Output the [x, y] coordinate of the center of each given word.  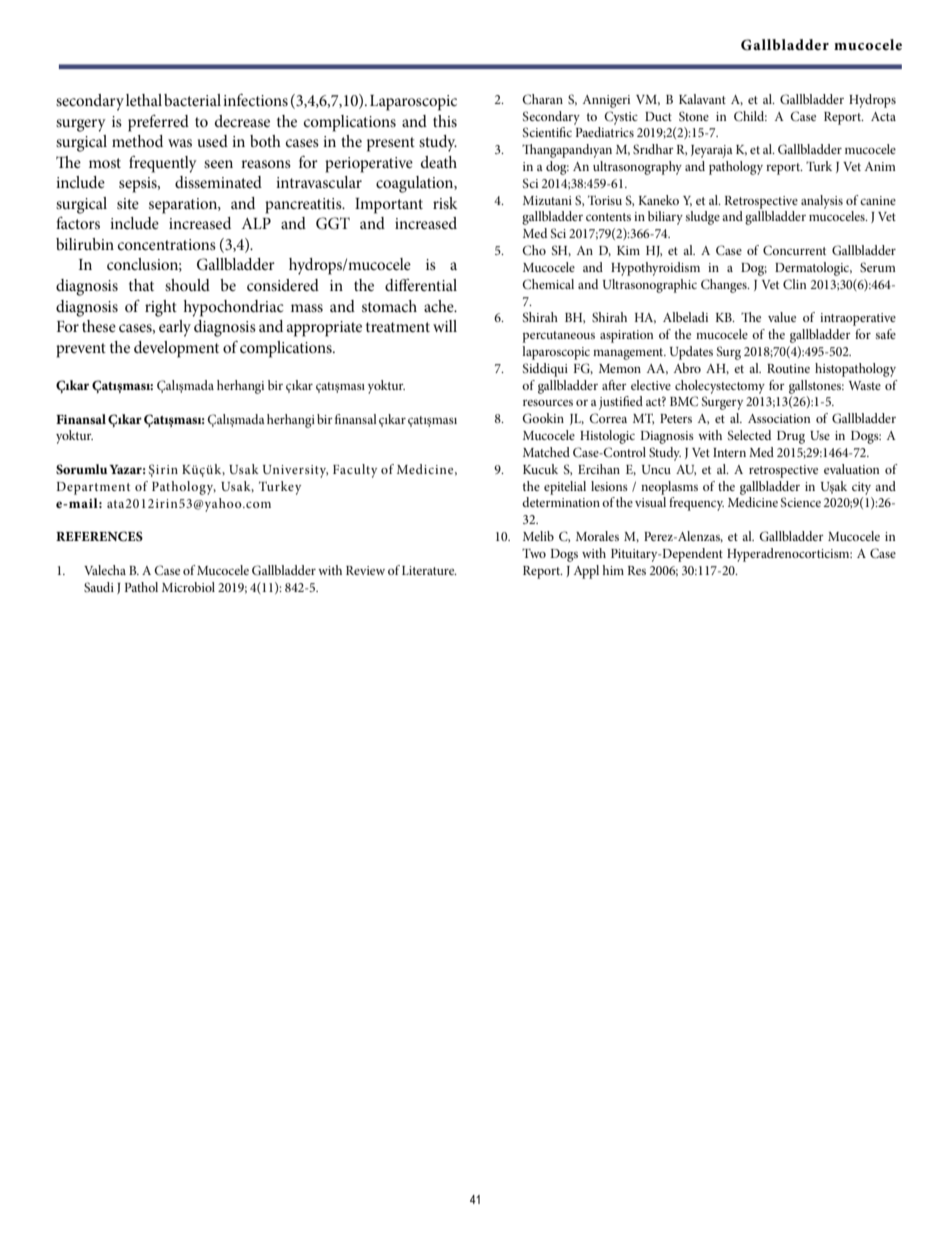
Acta [883, 116]
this [445, 121]
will [445, 326]
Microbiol [188, 587]
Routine [788, 368]
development [176, 349]
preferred [158, 123]
